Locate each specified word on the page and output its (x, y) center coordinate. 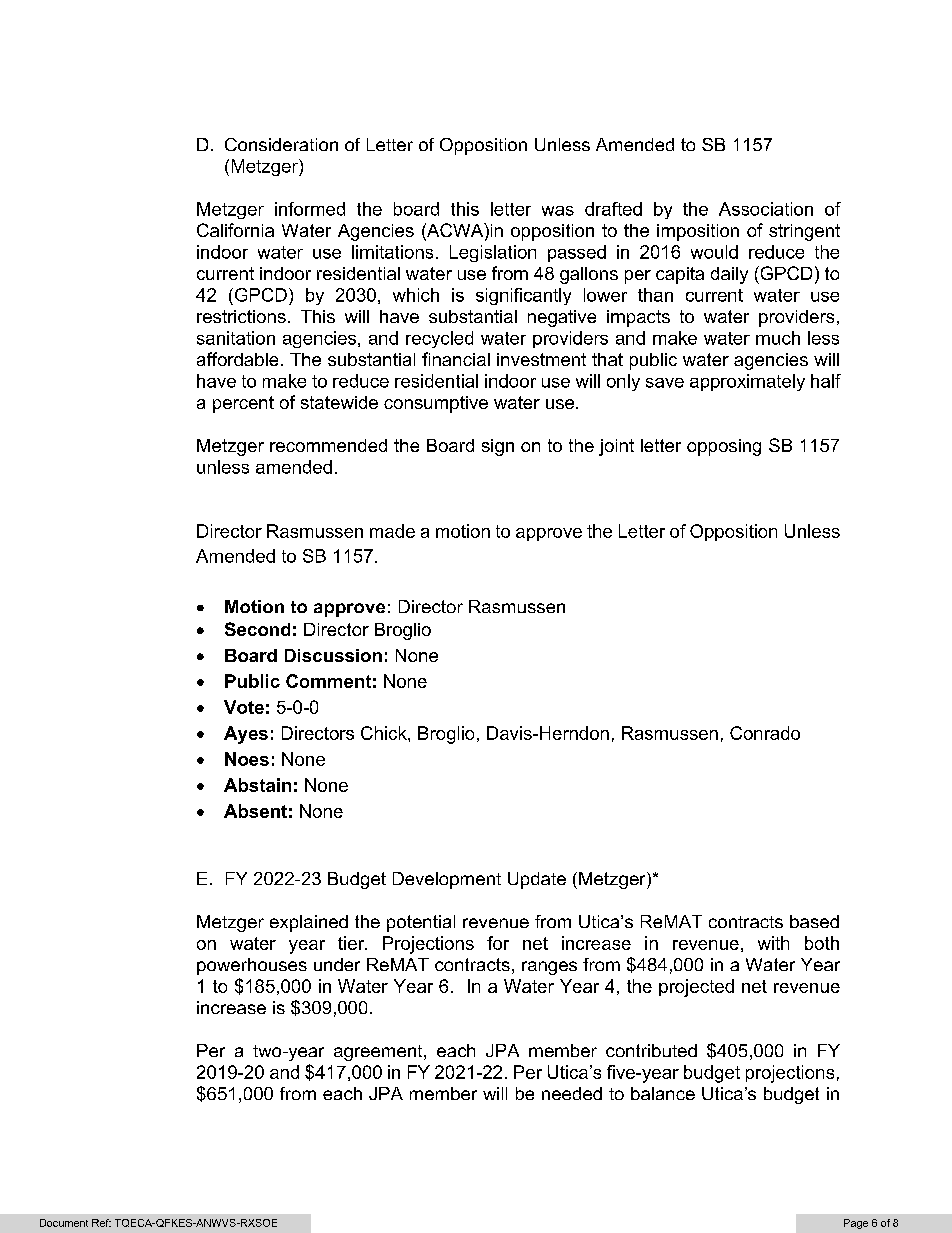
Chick (385, 733)
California (235, 230)
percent (243, 404)
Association (766, 209)
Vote (244, 707)
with (773, 943)
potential (421, 923)
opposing (724, 447)
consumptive (436, 404)
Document (64, 1223)
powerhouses (252, 966)
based (814, 921)
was (558, 211)
